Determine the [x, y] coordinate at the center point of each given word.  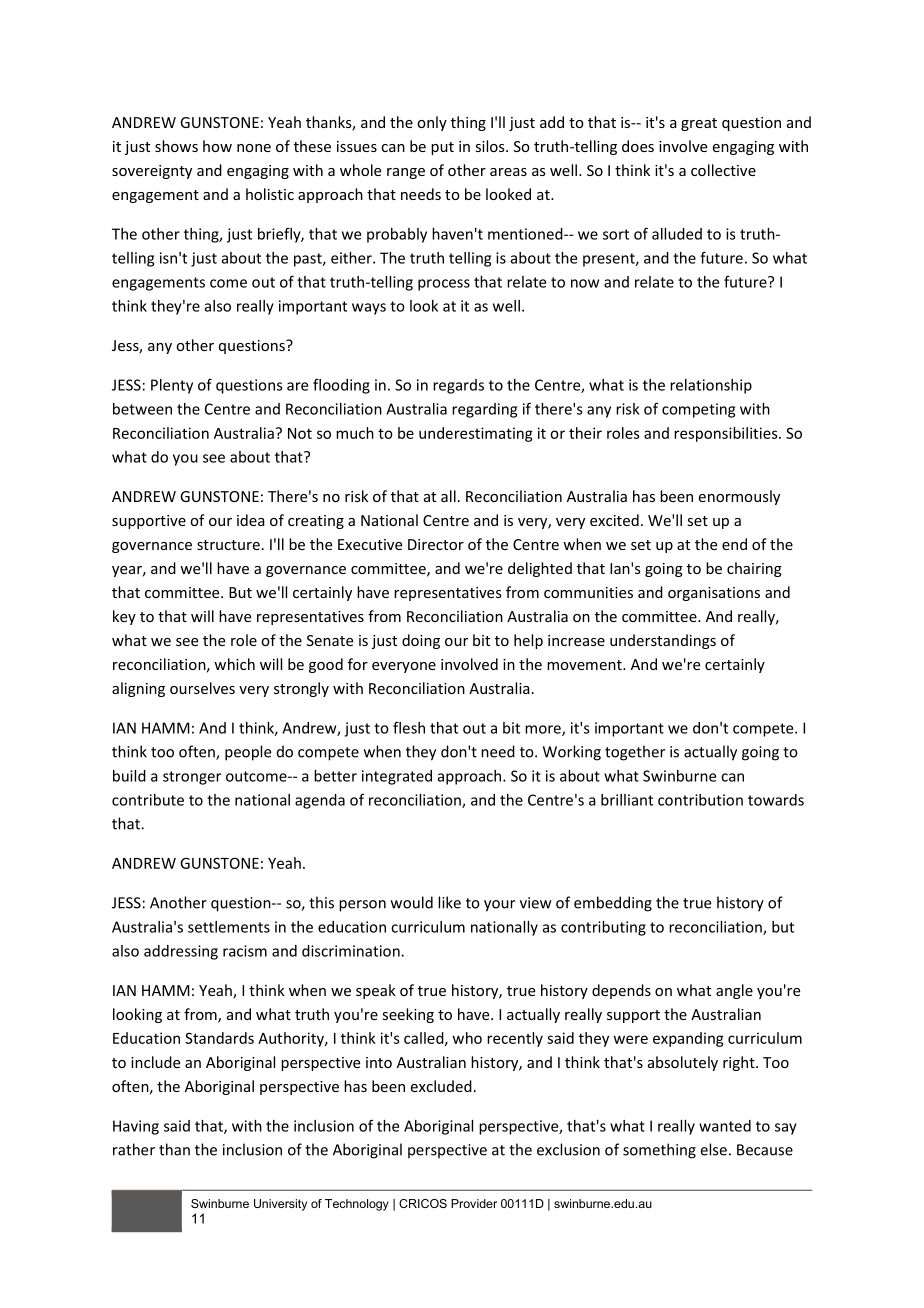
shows [176, 146]
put [442, 148]
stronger [192, 778]
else [714, 1149]
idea [251, 520]
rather [134, 1149]
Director [436, 544]
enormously [739, 497]
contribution [700, 800]
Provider [474, 1203]
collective [723, 170]
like [449, 902]
